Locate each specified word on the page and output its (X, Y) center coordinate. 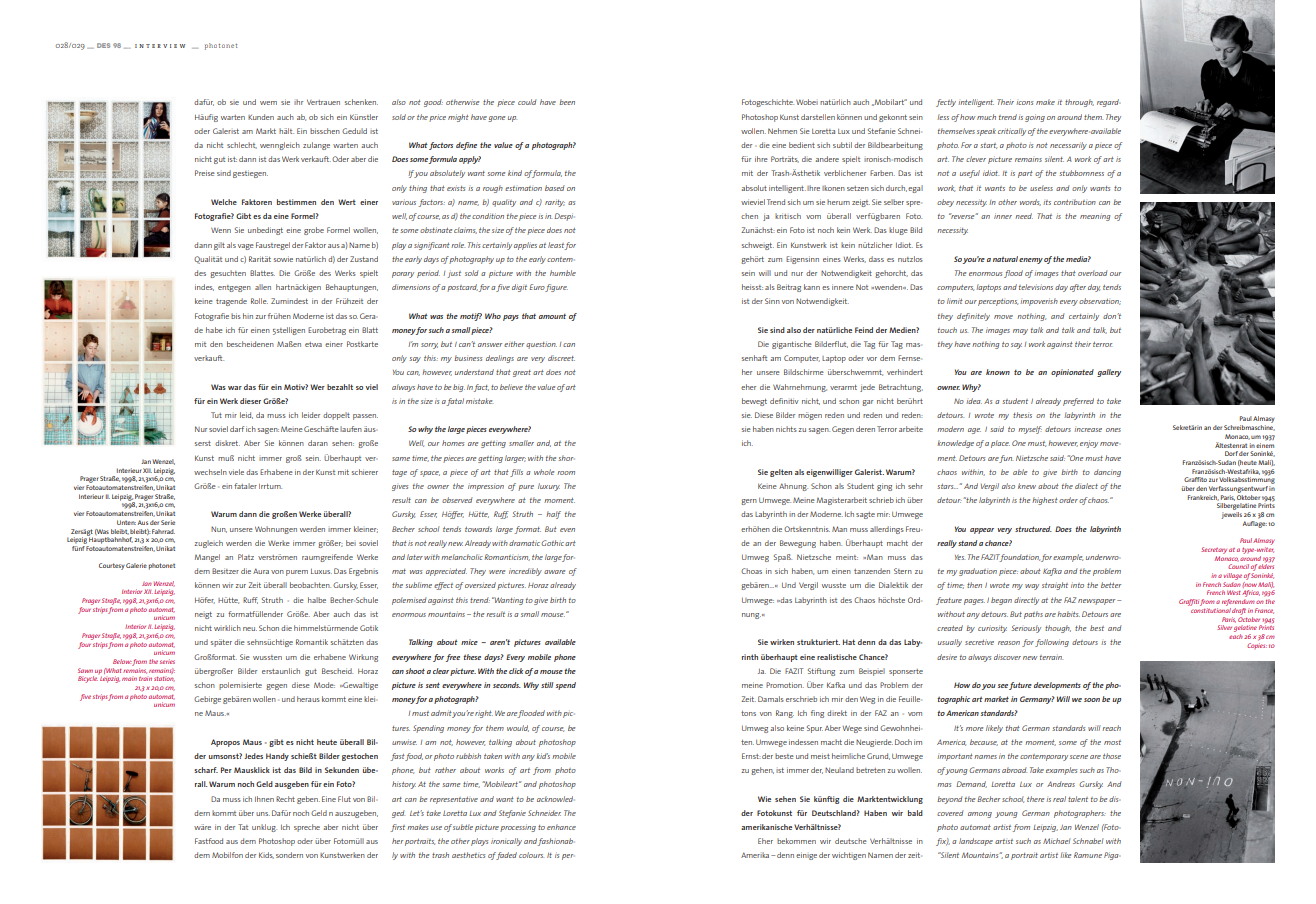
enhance (561, 827)
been (567, 102)
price (437, 118)
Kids (266, 855)
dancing (1107, 473)
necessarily (1068, 146)
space (430, 474)
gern (749, 502)
